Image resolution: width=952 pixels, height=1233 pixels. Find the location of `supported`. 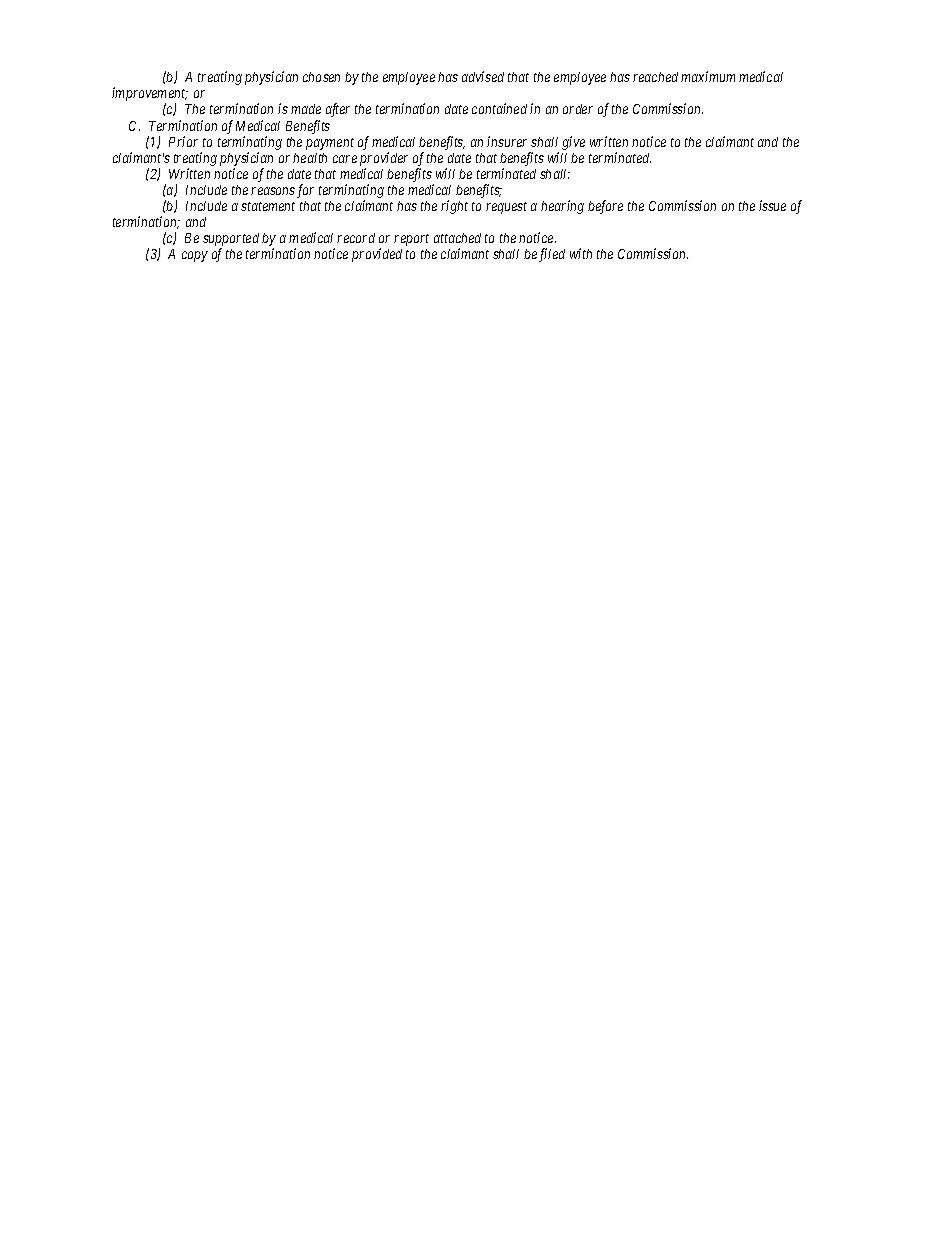

supported is located at coordinates (231, 241).
